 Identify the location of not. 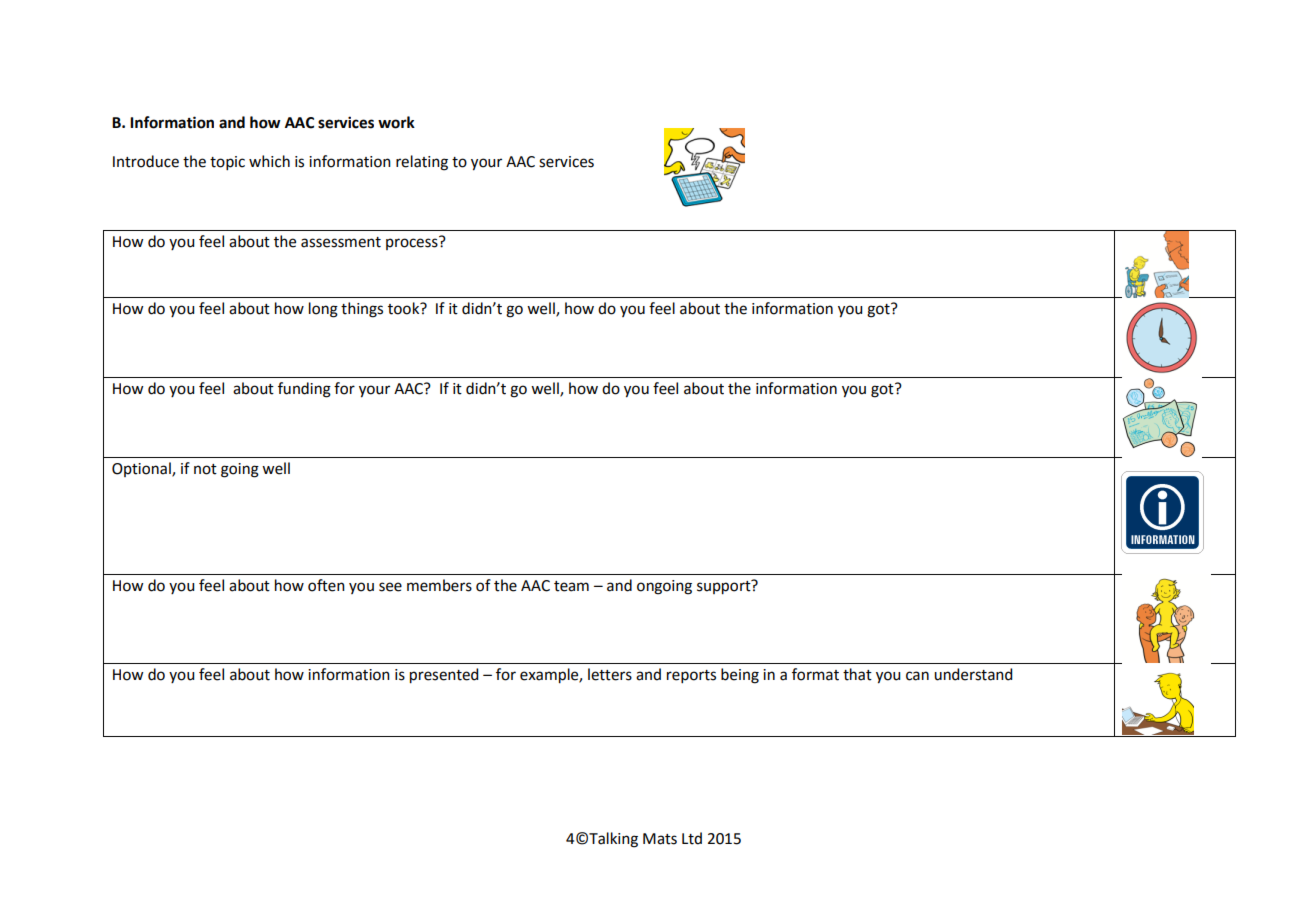
(205, 469).
